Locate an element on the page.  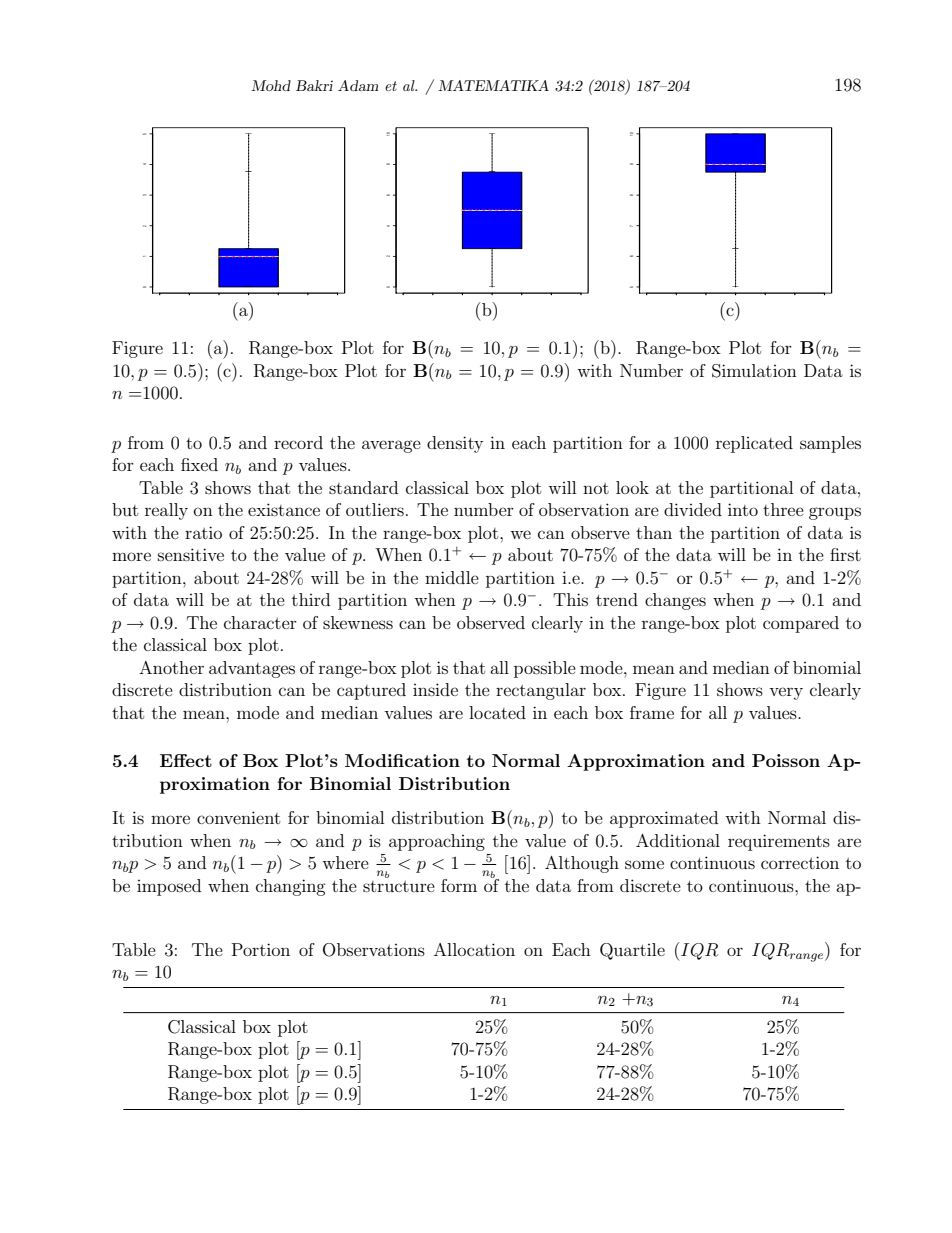
record is located at coordinates (298, 442).
